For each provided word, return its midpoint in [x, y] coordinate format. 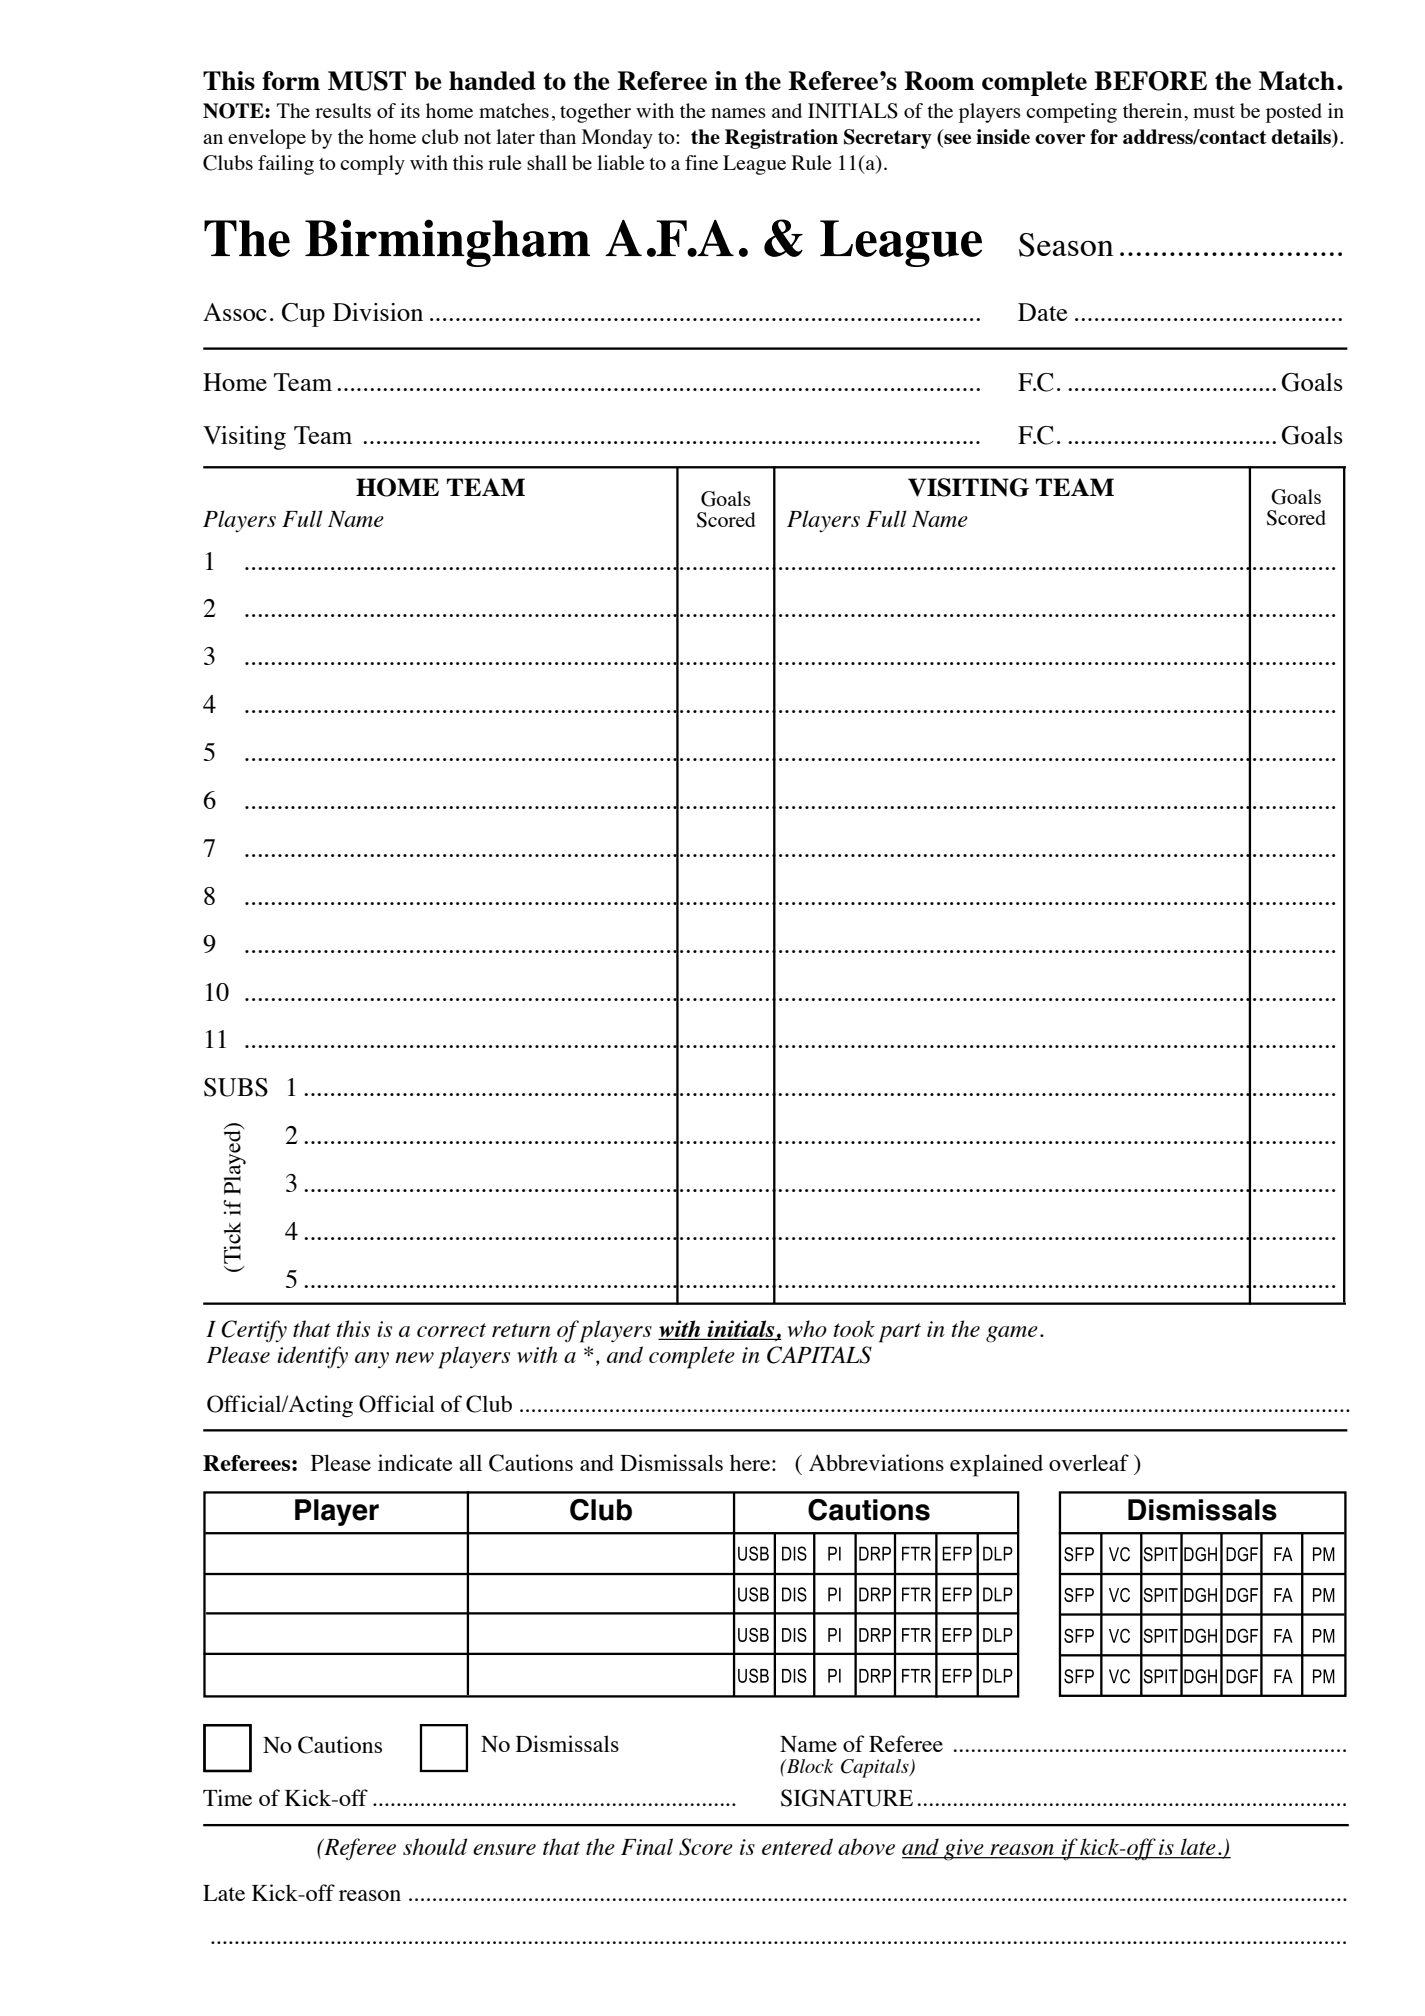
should [435, 1846]
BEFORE [1150, 81]
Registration [781, 139]
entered [797, 1846]
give [964, 1850]
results [343, 110]
